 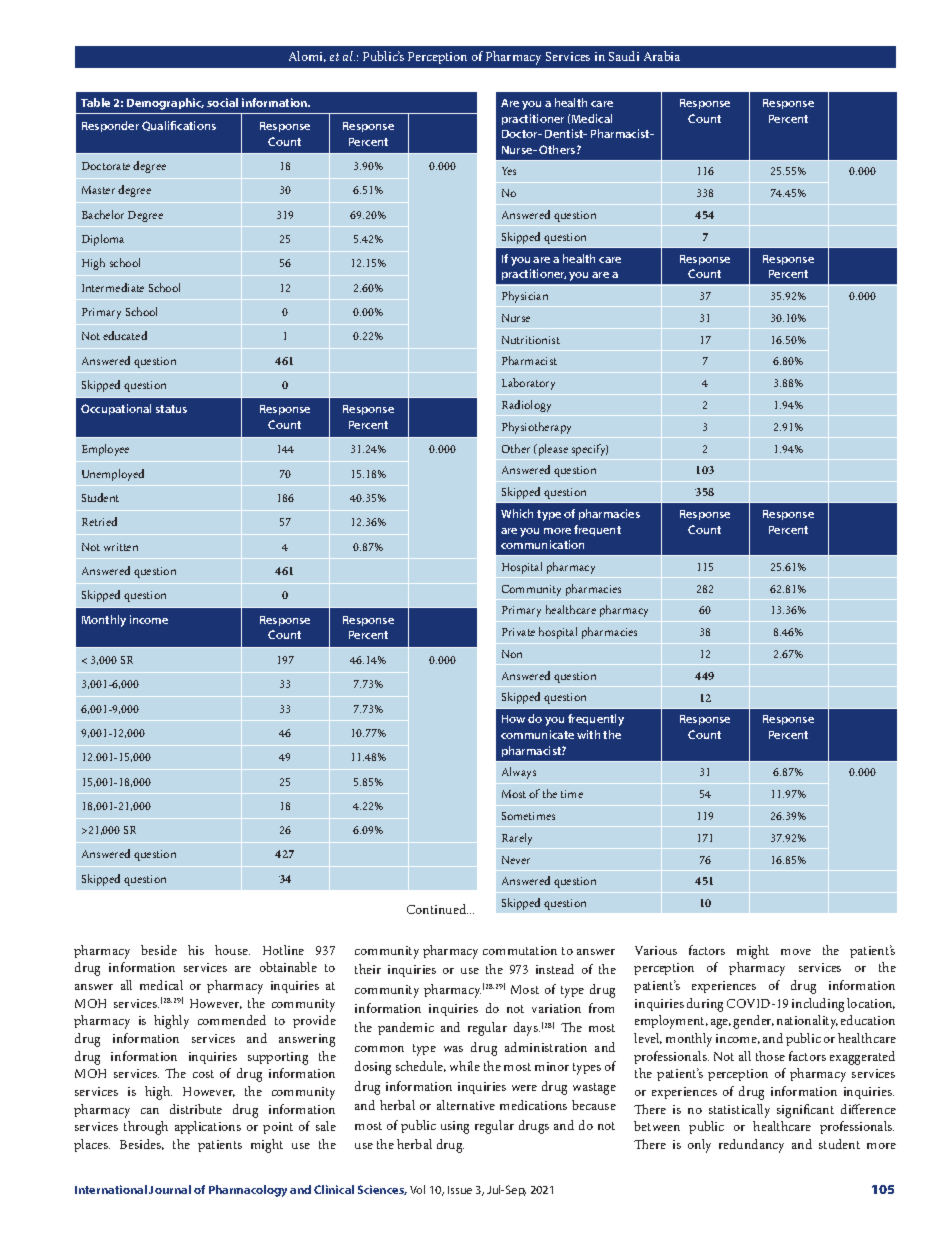 I want to click on Yes, so click(x=509, y=171).
